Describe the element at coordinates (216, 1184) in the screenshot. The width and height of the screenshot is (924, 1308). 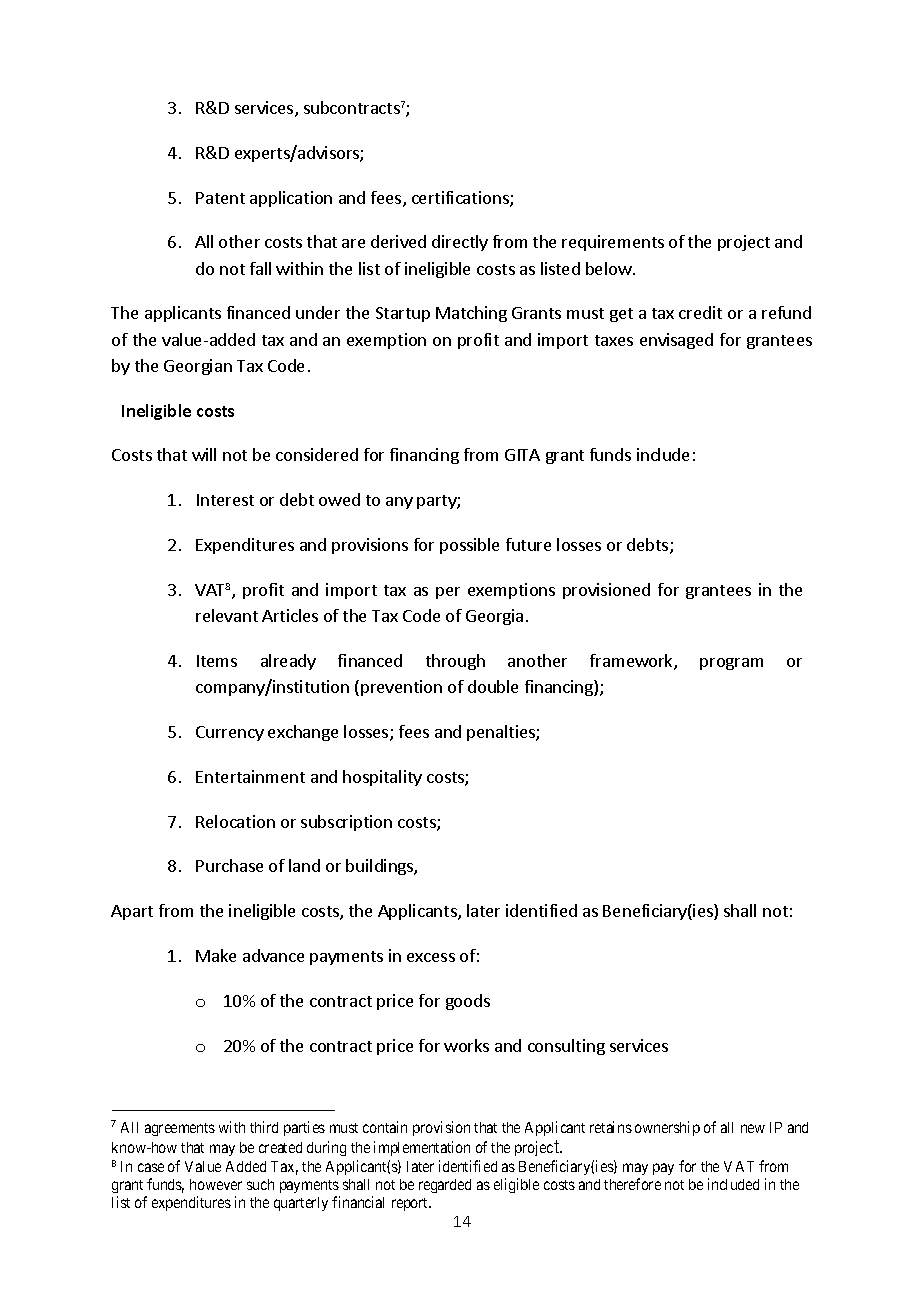
I see `however` at that location.
